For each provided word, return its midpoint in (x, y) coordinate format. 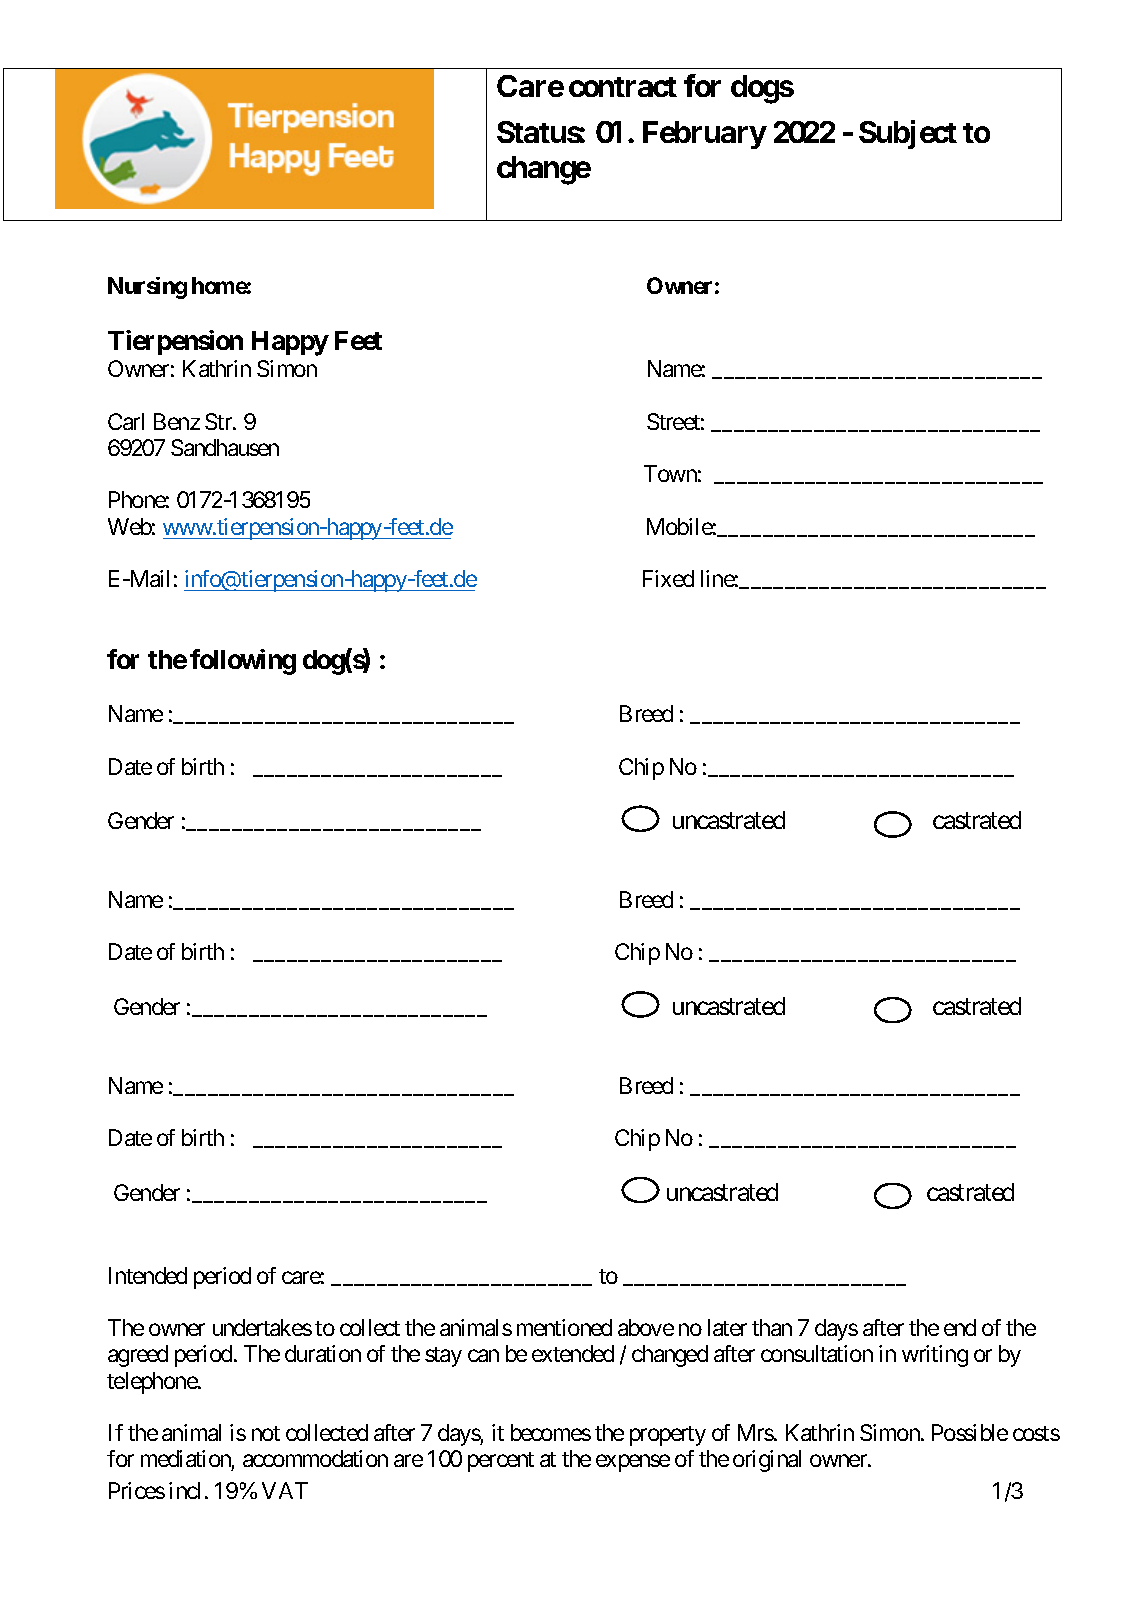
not (266, 1433)
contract (623, 87)
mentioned (564, 1327)
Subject (908, 134)
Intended (148, 1275)
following (243, 662)
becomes (551, 1432)
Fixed (668, 578)
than (772, 1327)
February (705, 135)
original (767, 1461)
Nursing (147, 288)
